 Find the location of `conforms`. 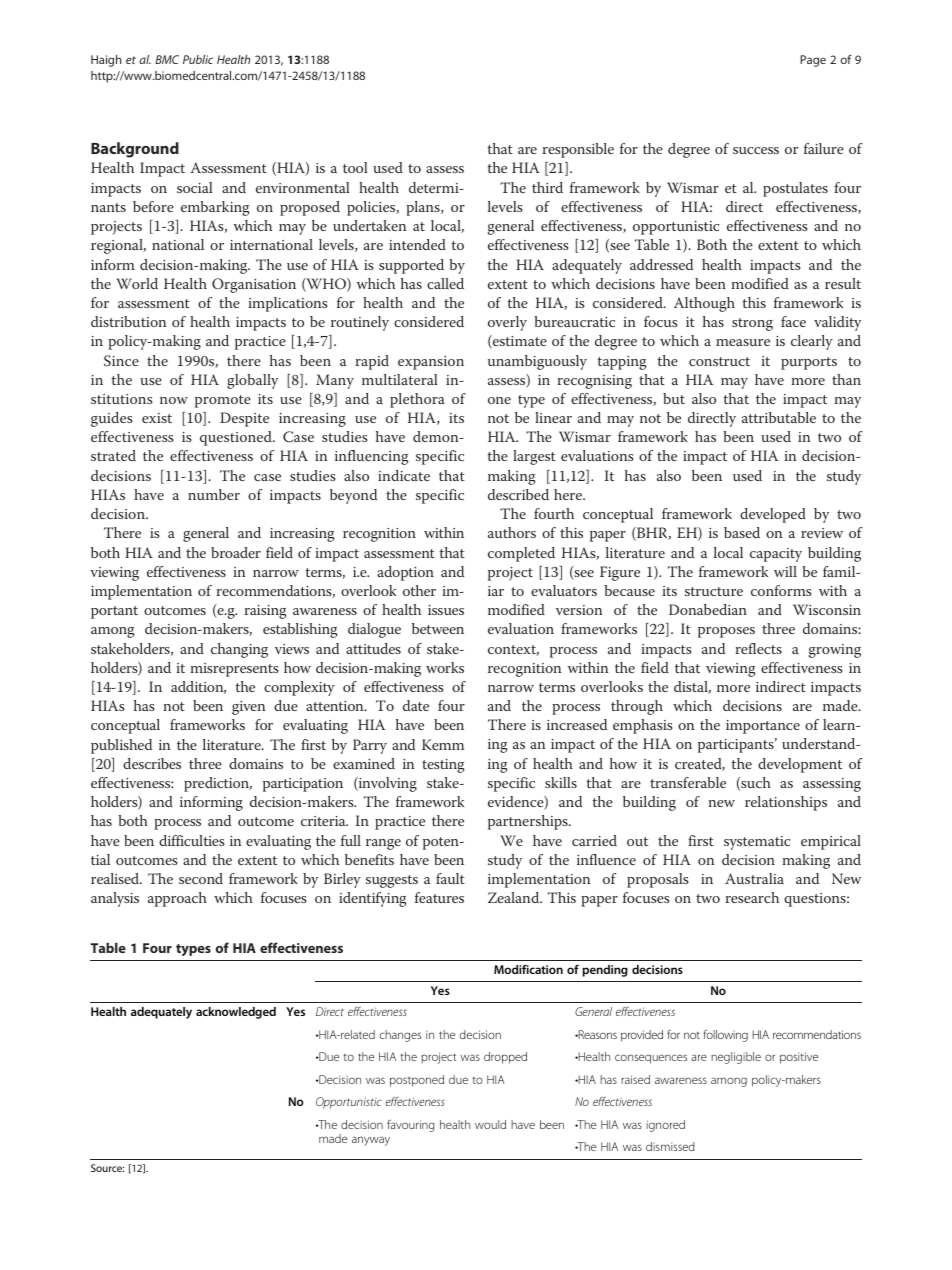

conforms is located at coordinates (781, 590).
